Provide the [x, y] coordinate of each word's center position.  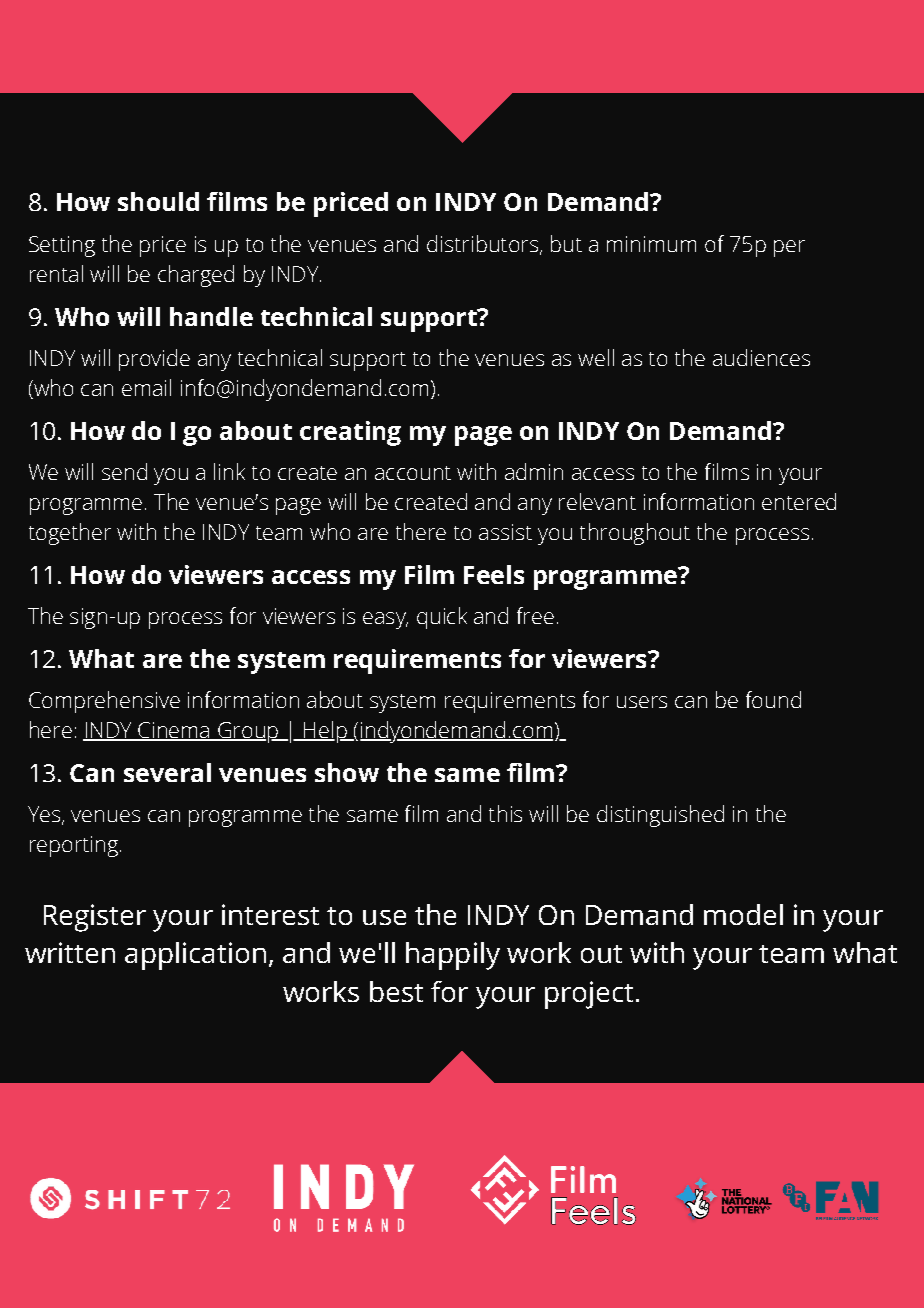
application [195, 956]
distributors [482, 243]
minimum [651, 244]
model [743, 914]
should [158, 201]
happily [453, 956]
